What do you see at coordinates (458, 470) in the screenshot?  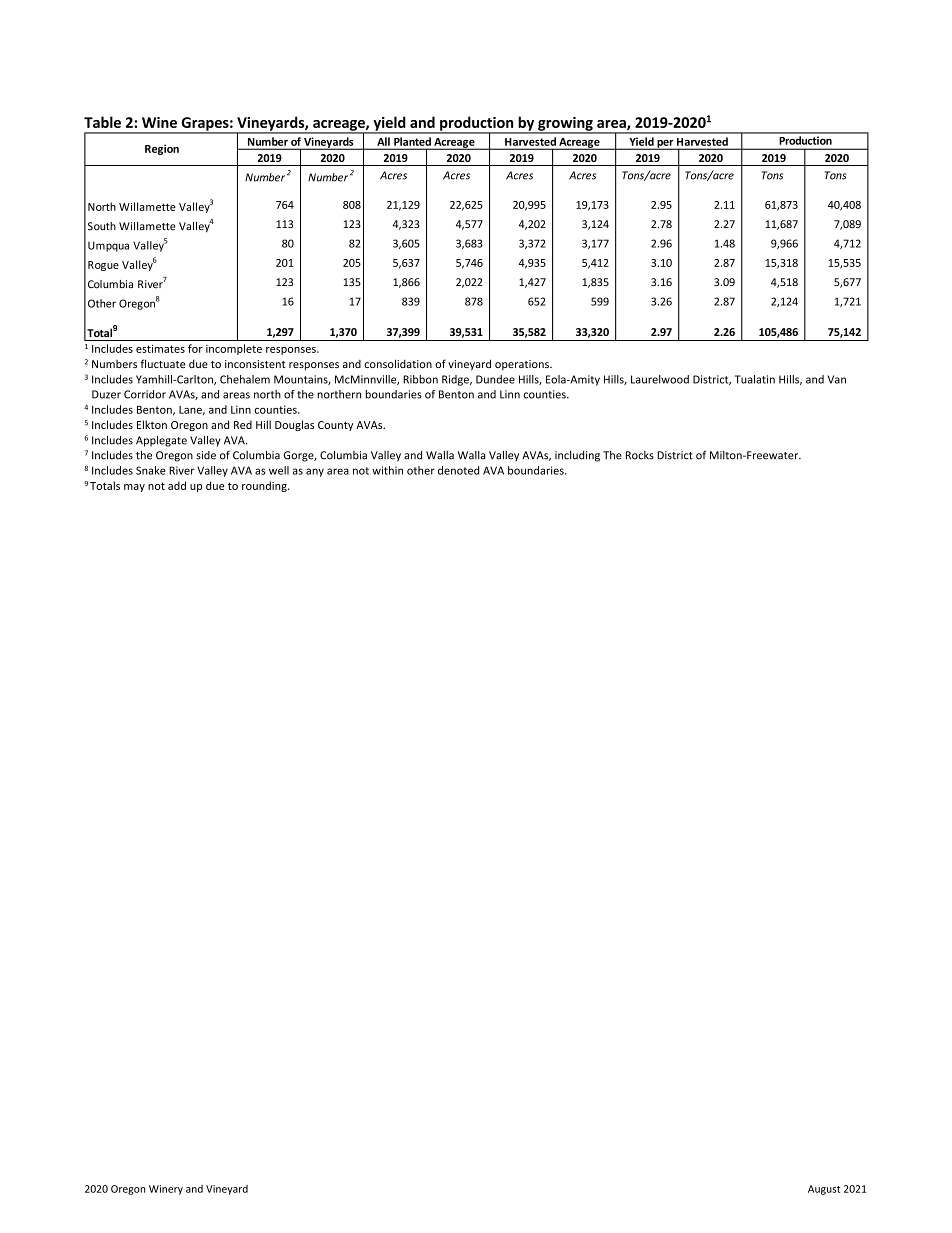 I see `denoted` at bounding box center [458, 470].
